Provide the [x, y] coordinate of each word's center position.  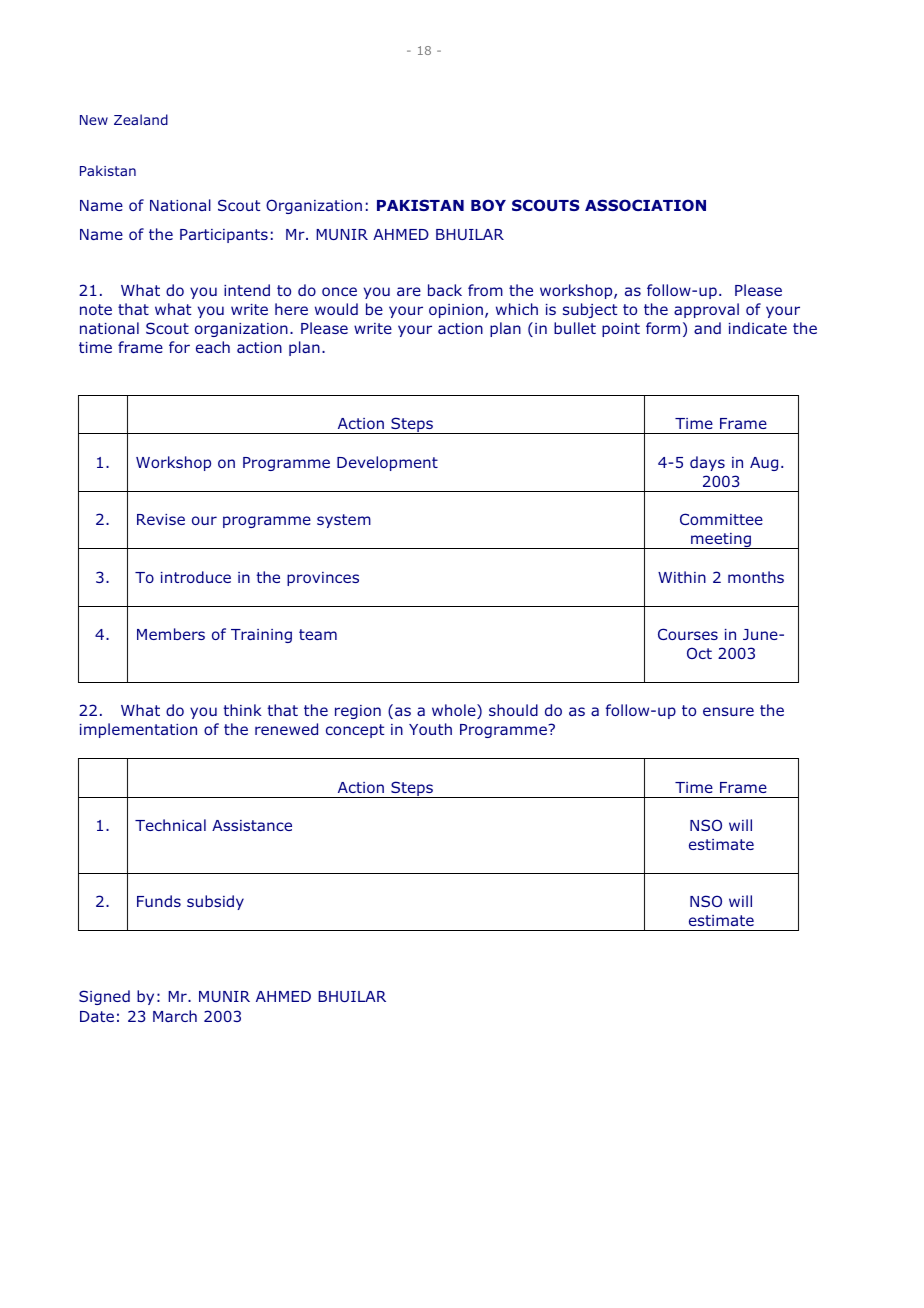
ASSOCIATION [645, 205]
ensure [728, 711]
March [175, 1016]
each [213, 347]
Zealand [141, 119]
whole [455, 711]
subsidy [215, 902]
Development [387, 463]
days [707, 463]
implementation [138, 730]
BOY [488, 205]
